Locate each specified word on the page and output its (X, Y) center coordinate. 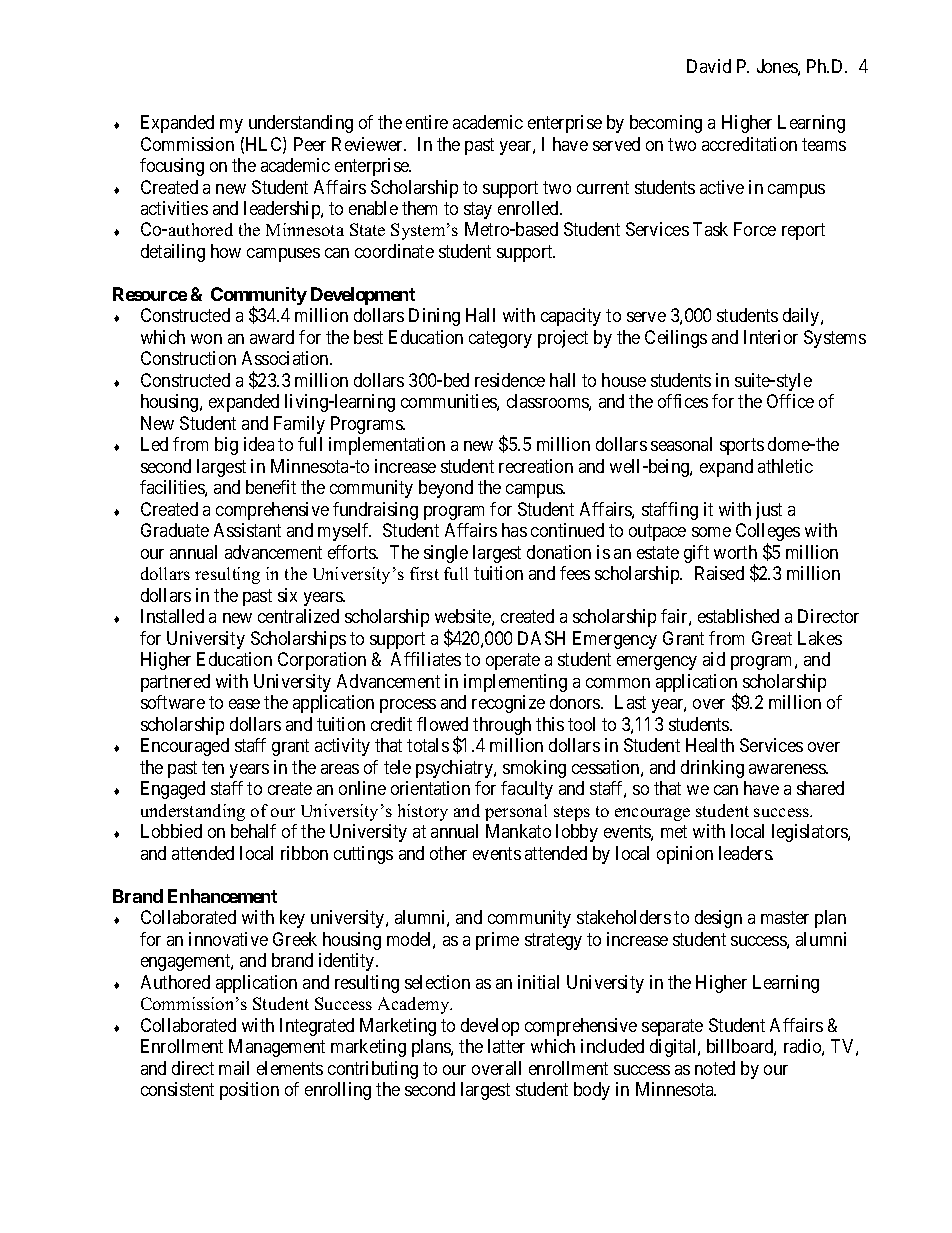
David (709, 66)
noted (715, 1068)
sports (742, 447)
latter (506, 1046)
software (173, 702)
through (502, 726)
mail (234, 1068)
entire (427, 122)
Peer (310, 144)
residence (510, 380)
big (226, 446)
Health (710, 745)
